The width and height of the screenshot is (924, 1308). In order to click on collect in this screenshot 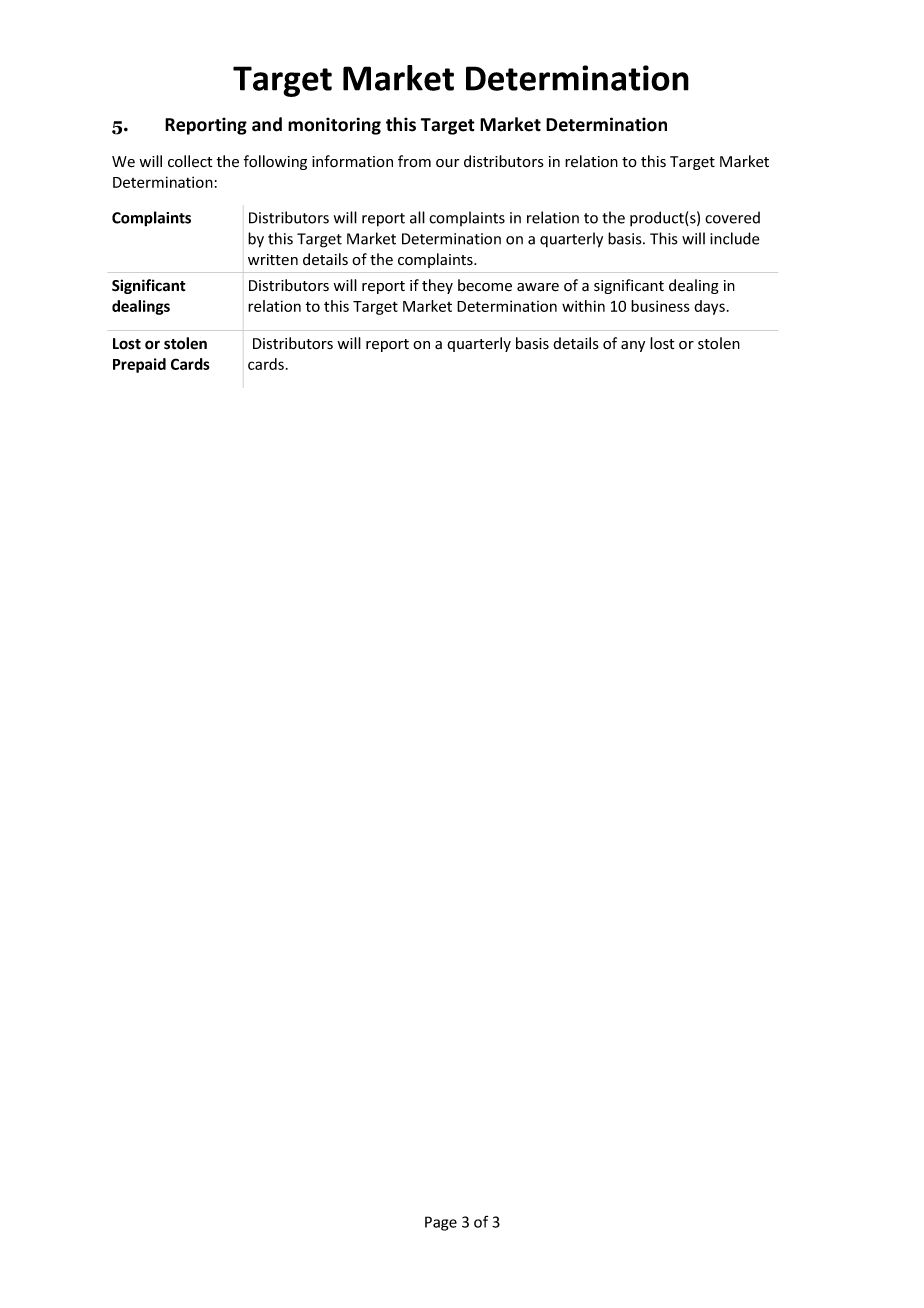, I will do `click(190, 161)`.
